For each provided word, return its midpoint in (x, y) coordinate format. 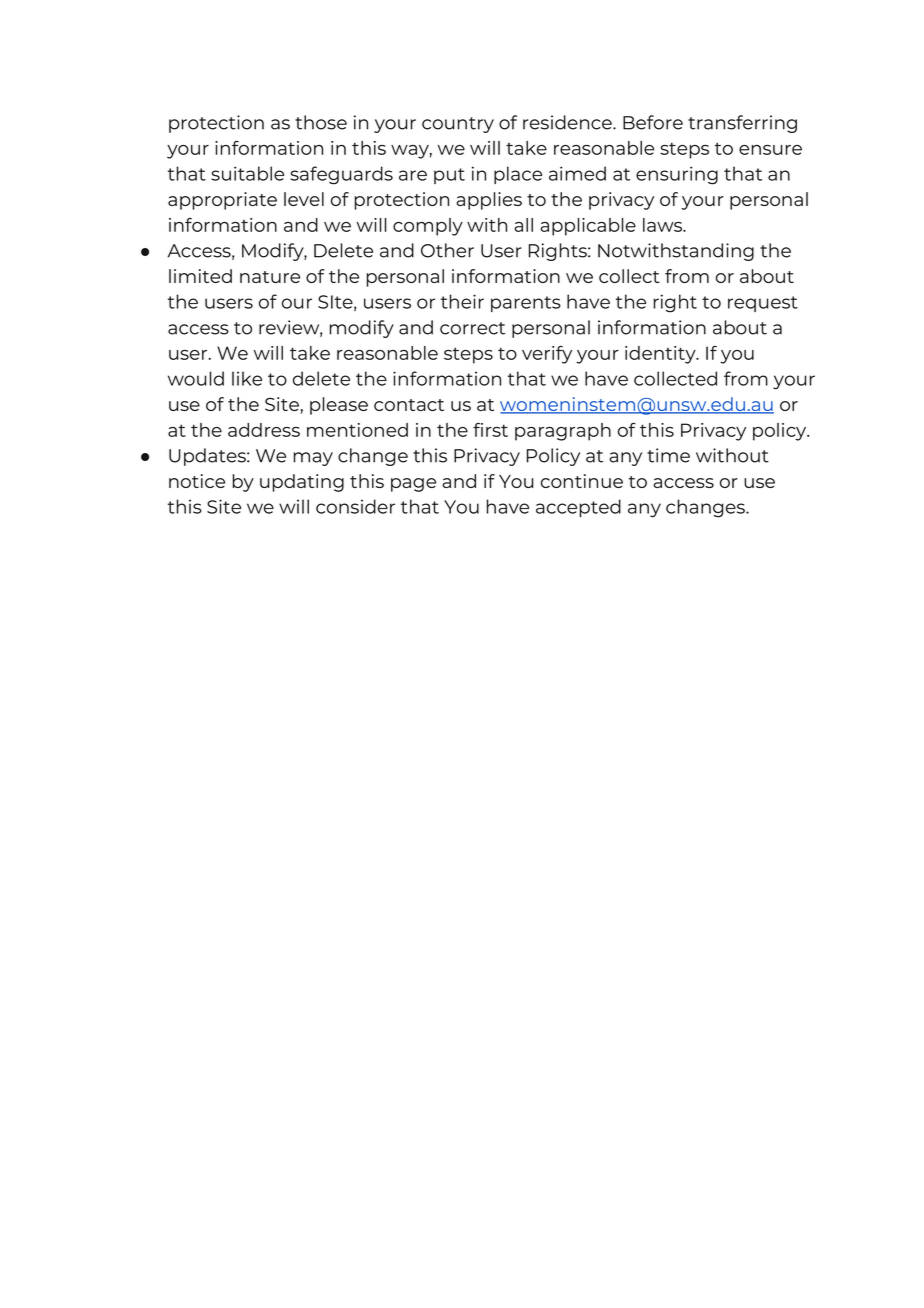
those (321, 122)
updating (302, 483)
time (668, 455)
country (458, 125)
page (413, 485)
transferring (742, 124)
